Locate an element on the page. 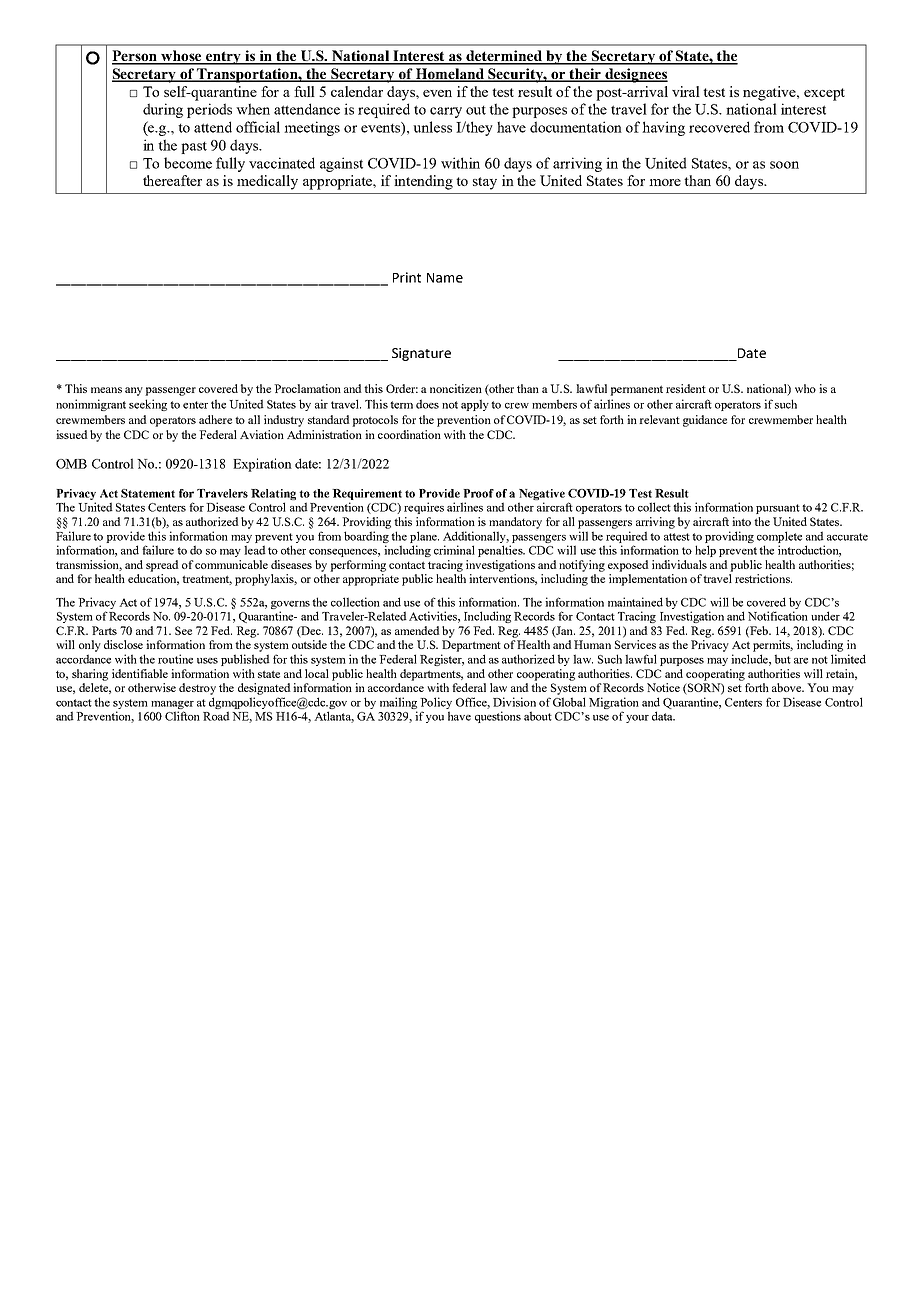 The image size is (924, 1308). more is located at coordinates (665, 182).
